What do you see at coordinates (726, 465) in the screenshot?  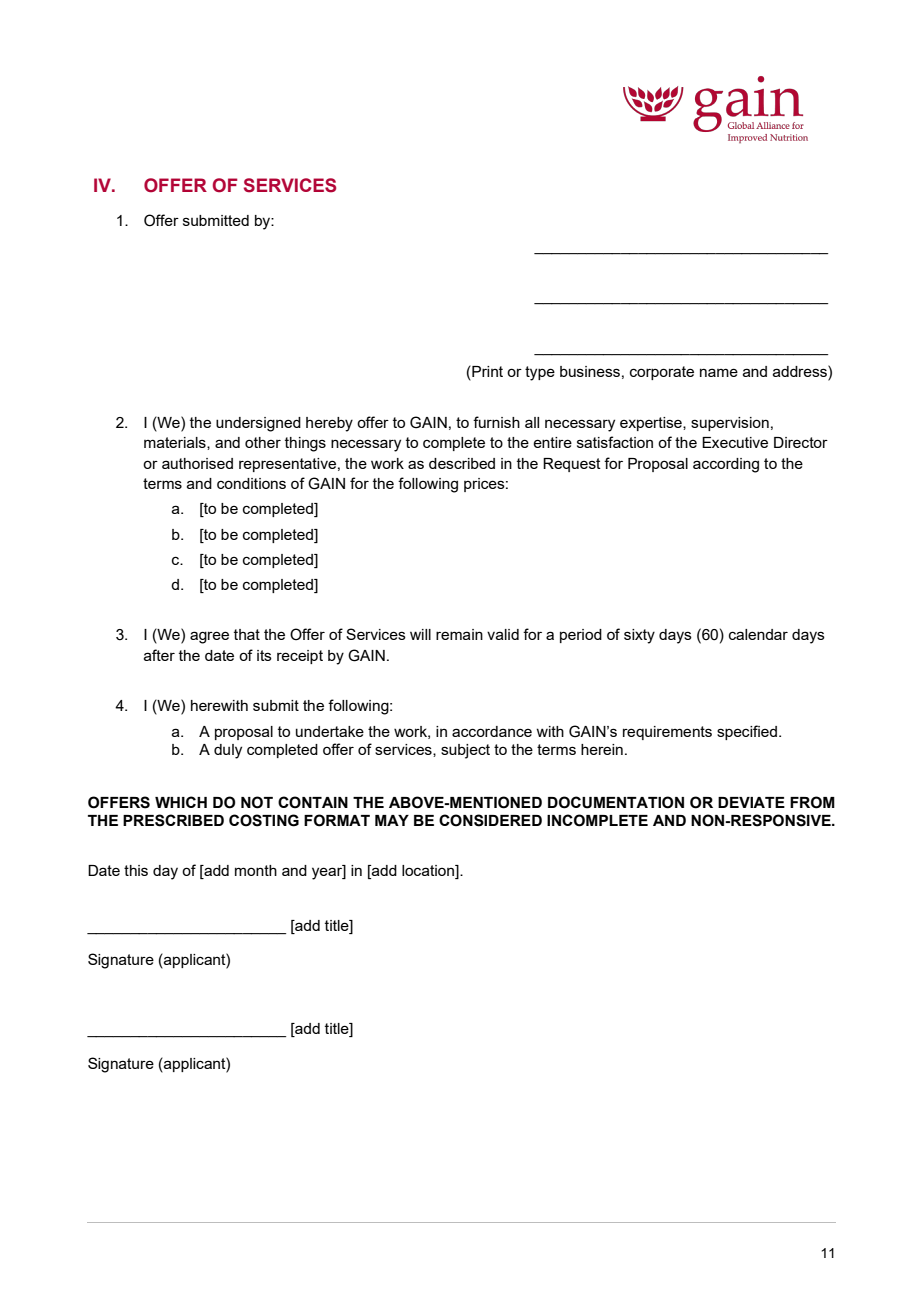 I see `according` at bounding box center [726, 465].
